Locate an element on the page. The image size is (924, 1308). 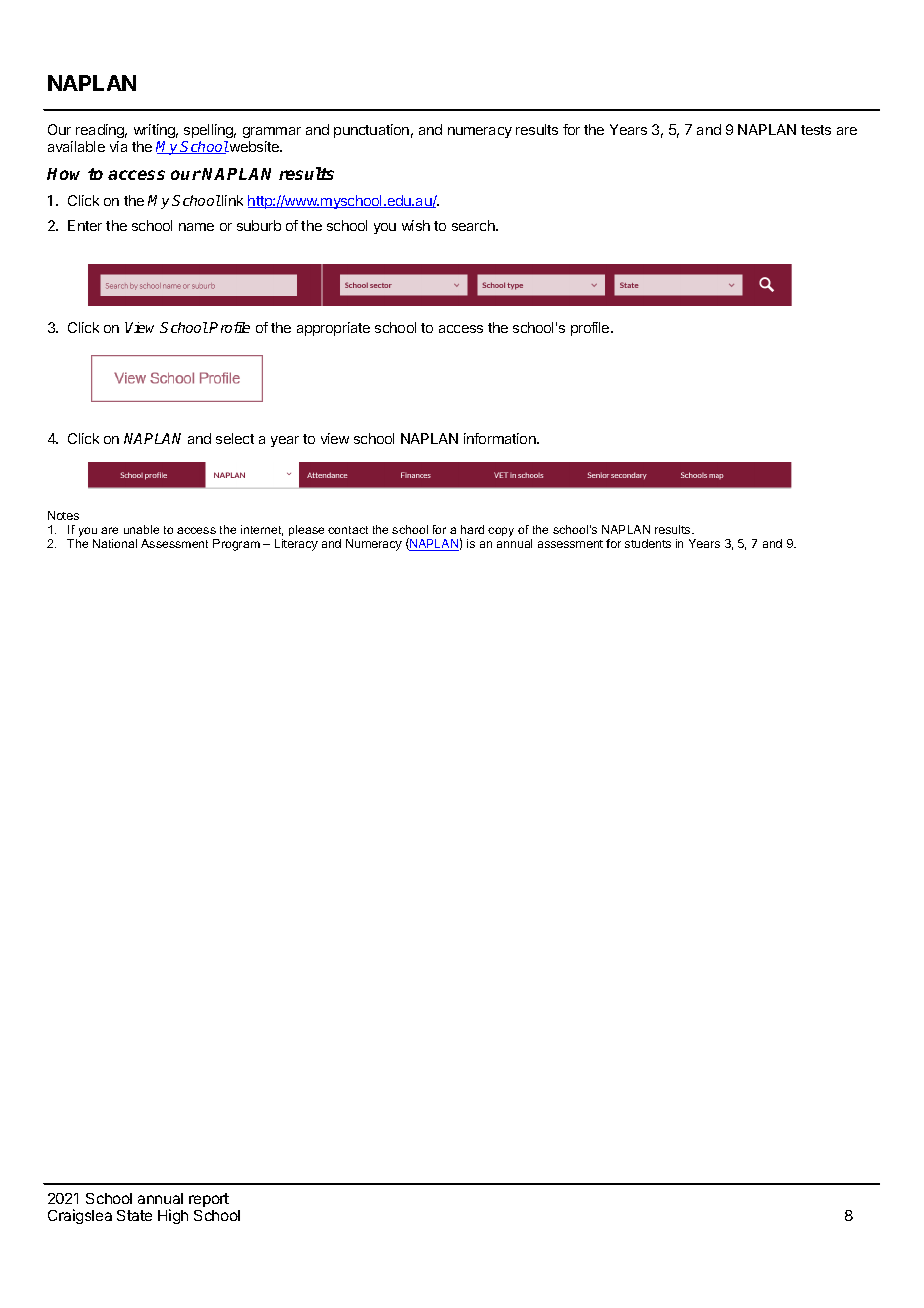
hard is located at coordinates (472, 529).
